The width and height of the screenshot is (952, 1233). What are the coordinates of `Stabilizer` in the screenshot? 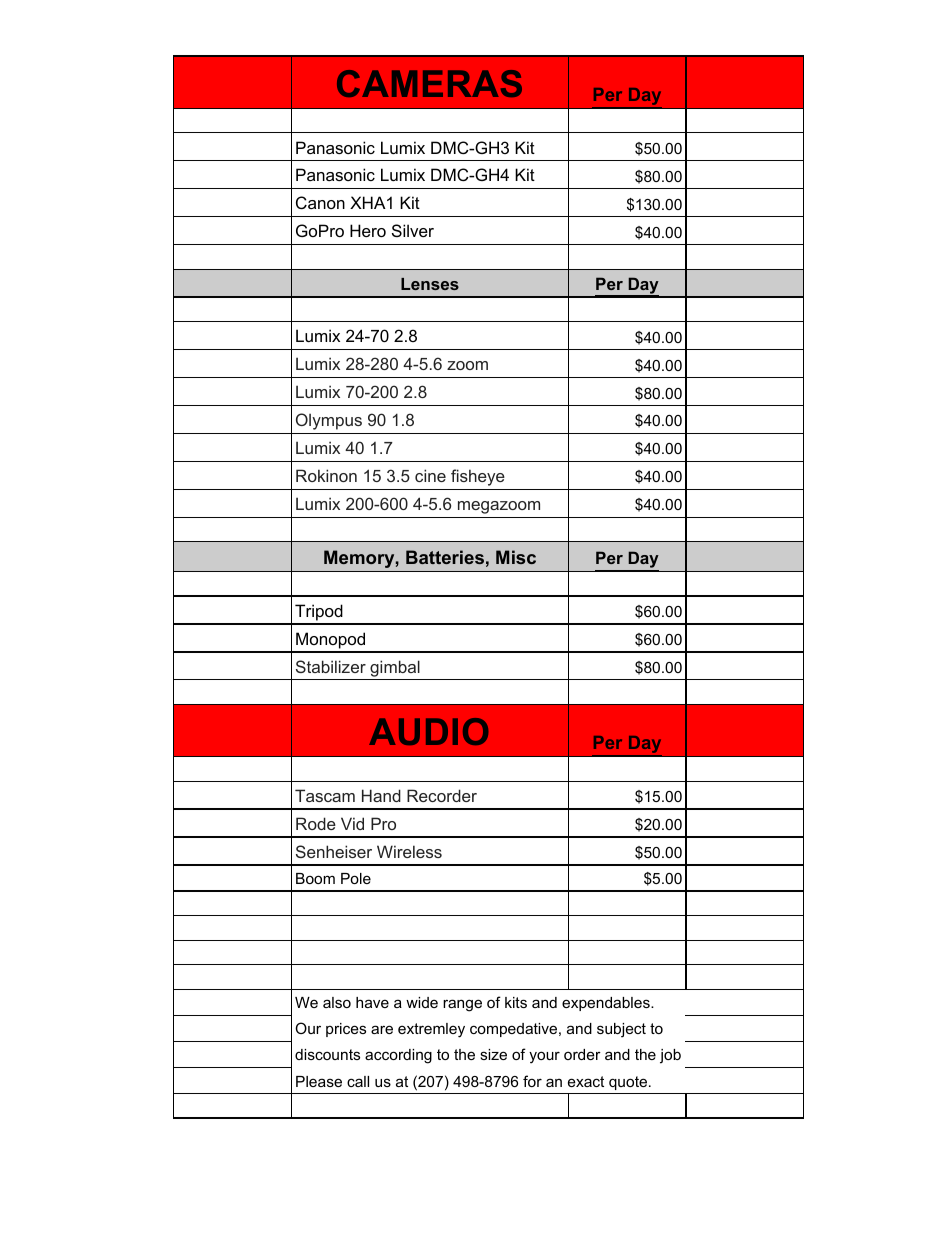 It's located at (331, 666).
